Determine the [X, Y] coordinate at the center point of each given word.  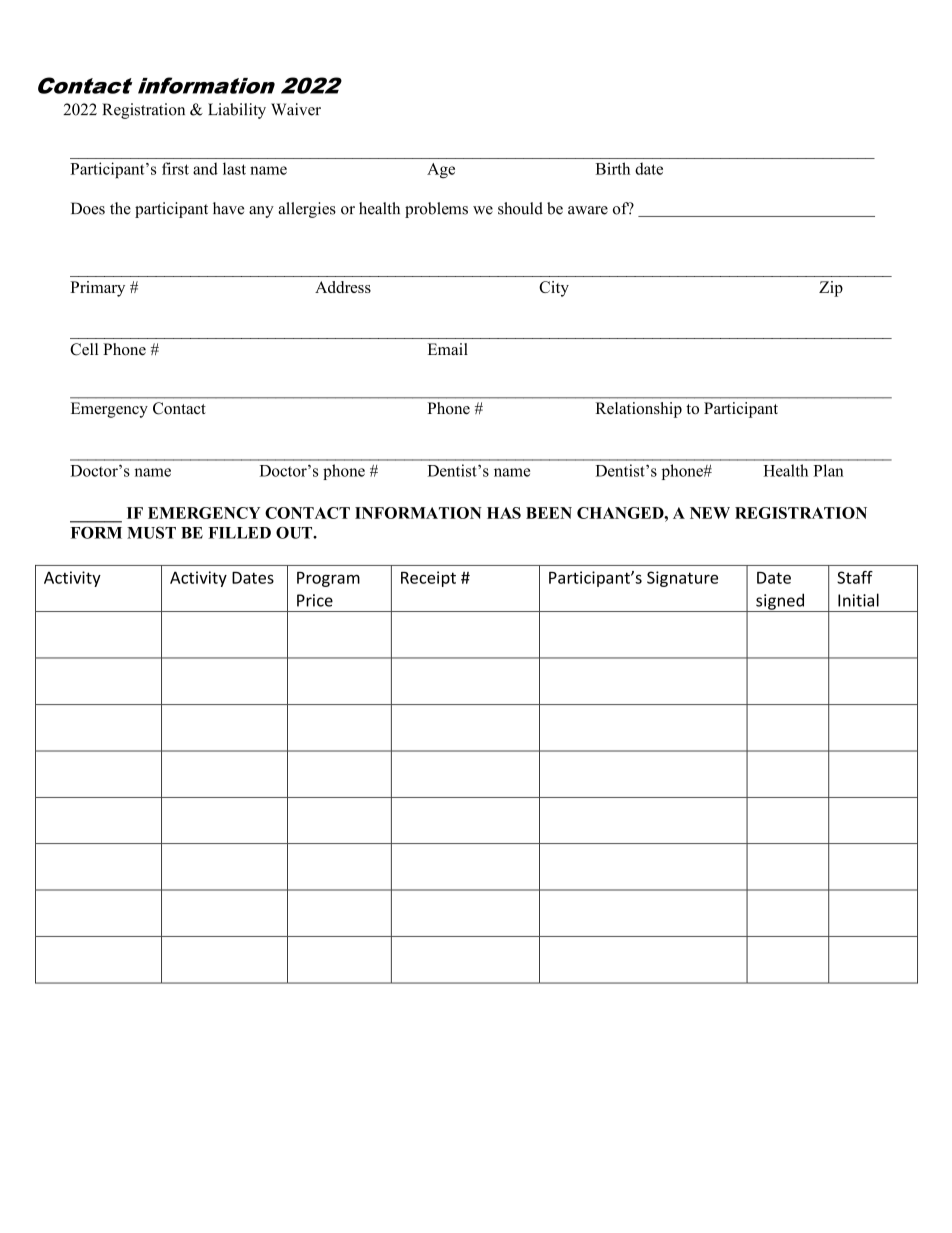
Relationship [639, 410]
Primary [98, 289]
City [554, 289]
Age [441, 170]
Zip [831, 289]
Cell [84, 349]
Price [315, 600]
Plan [829, 470]
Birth [613, 168]
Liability [237, 111]
